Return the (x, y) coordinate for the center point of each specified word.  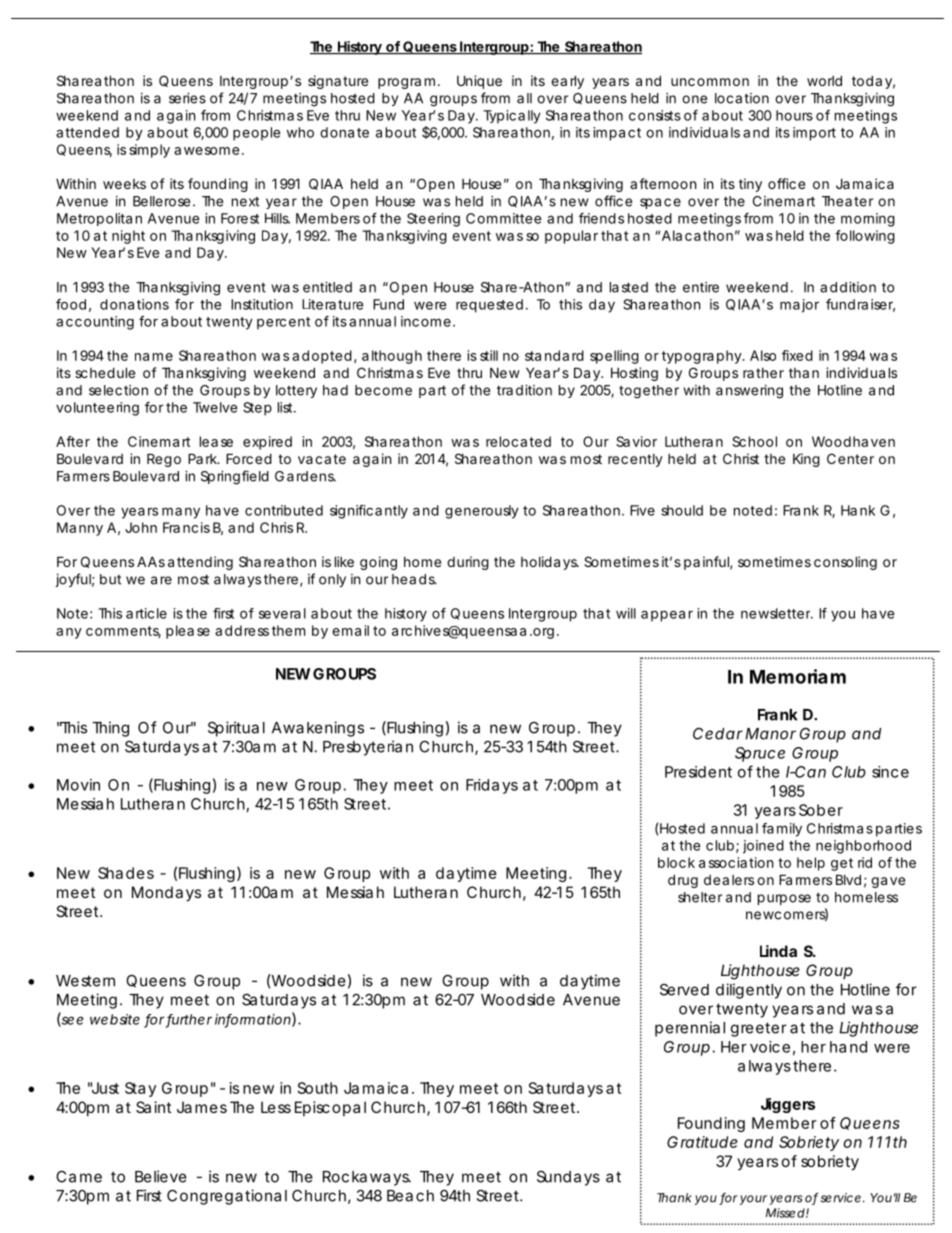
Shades (126, 873)
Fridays (492, 786)
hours (794, 115)
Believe (161, 1176)
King (806, 460)
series (187, 98)
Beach (410, 1196)
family (782, 830)
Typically (512, 117)
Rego (164, 460)
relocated (518, 441)
